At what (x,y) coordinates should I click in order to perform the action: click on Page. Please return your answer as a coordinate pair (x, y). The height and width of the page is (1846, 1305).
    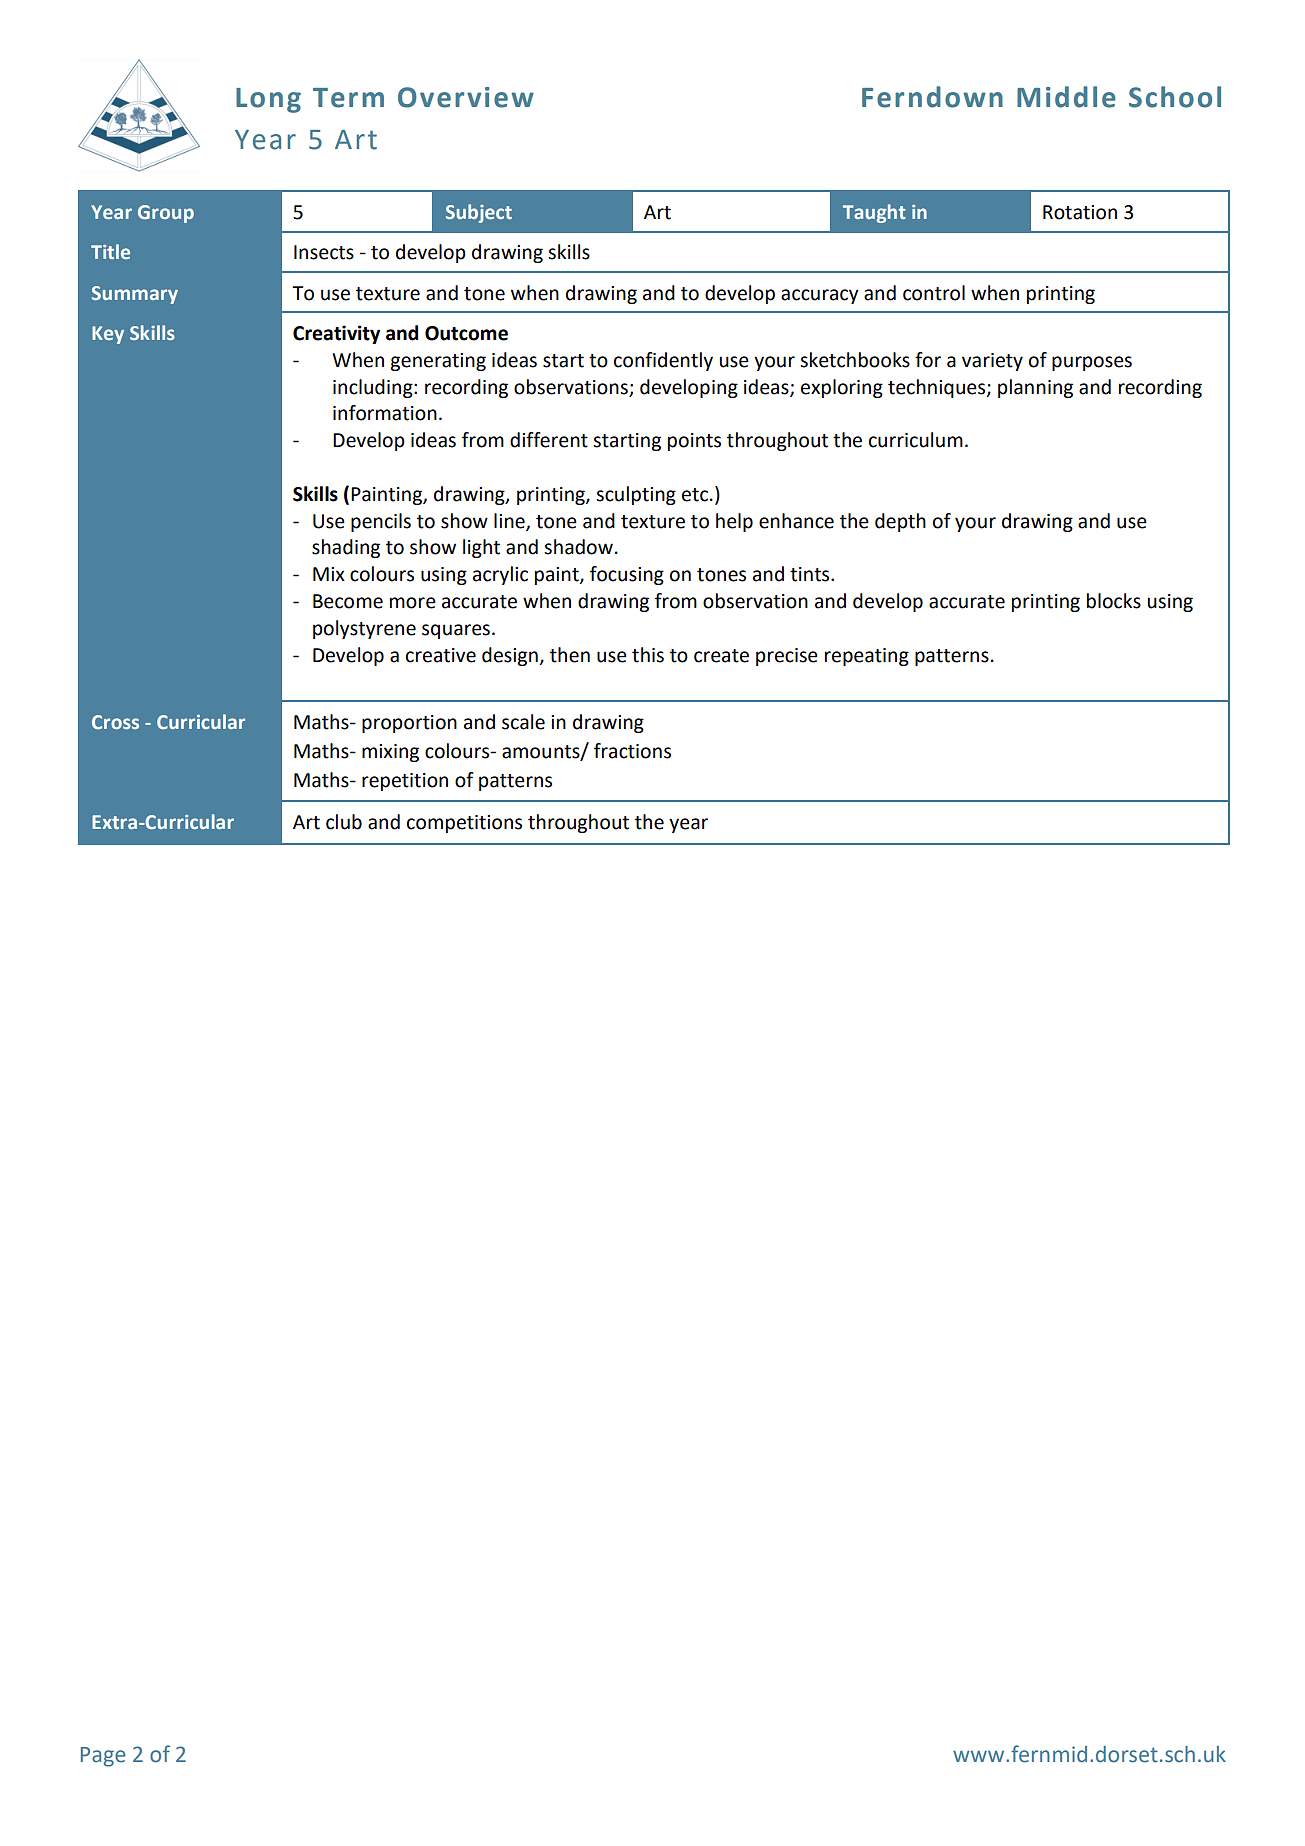
    Looking at the image, I should click on (103, 1757).
